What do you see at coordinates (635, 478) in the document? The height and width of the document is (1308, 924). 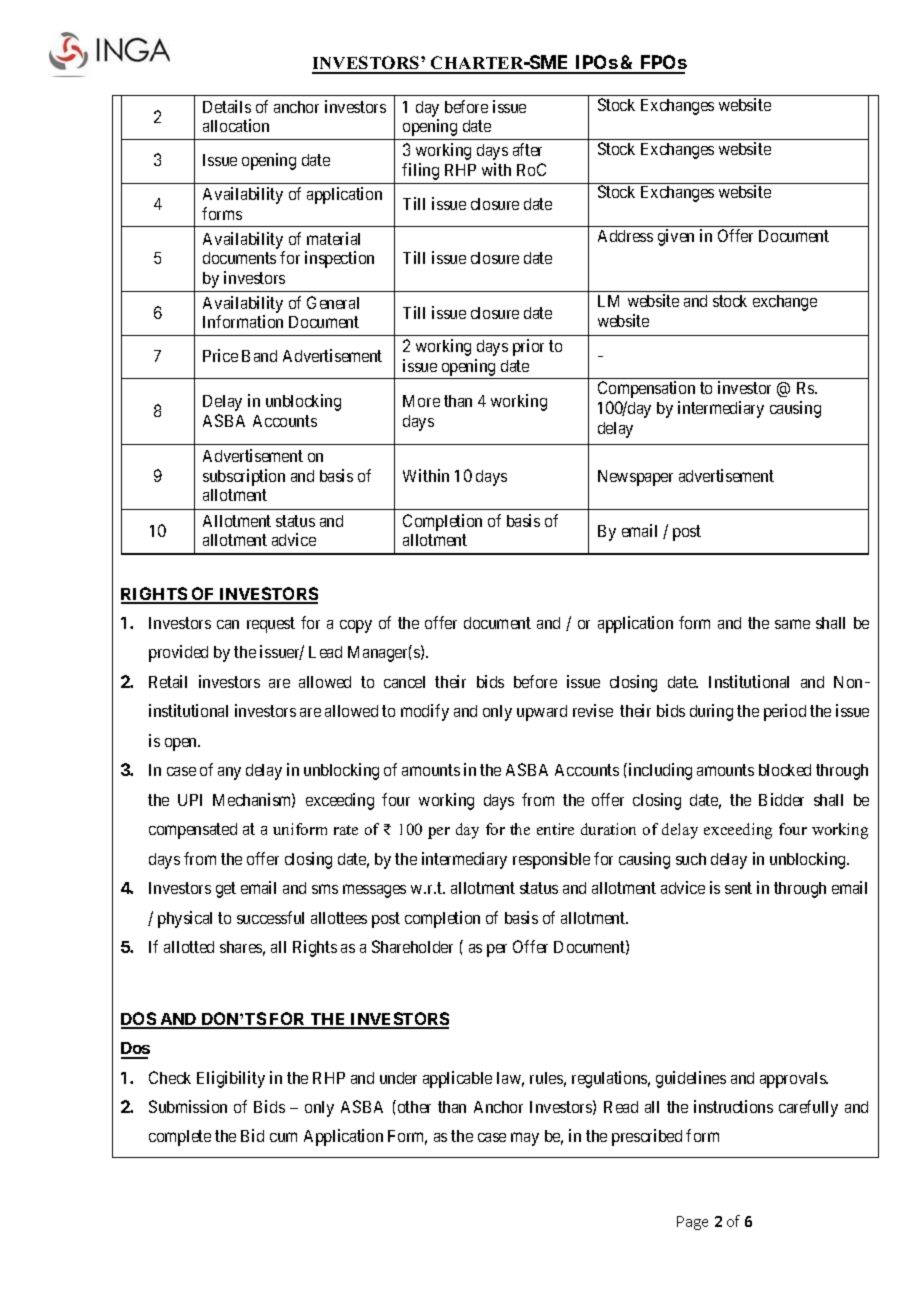 I see `Newspaper` at bounding box center [635, 478].
